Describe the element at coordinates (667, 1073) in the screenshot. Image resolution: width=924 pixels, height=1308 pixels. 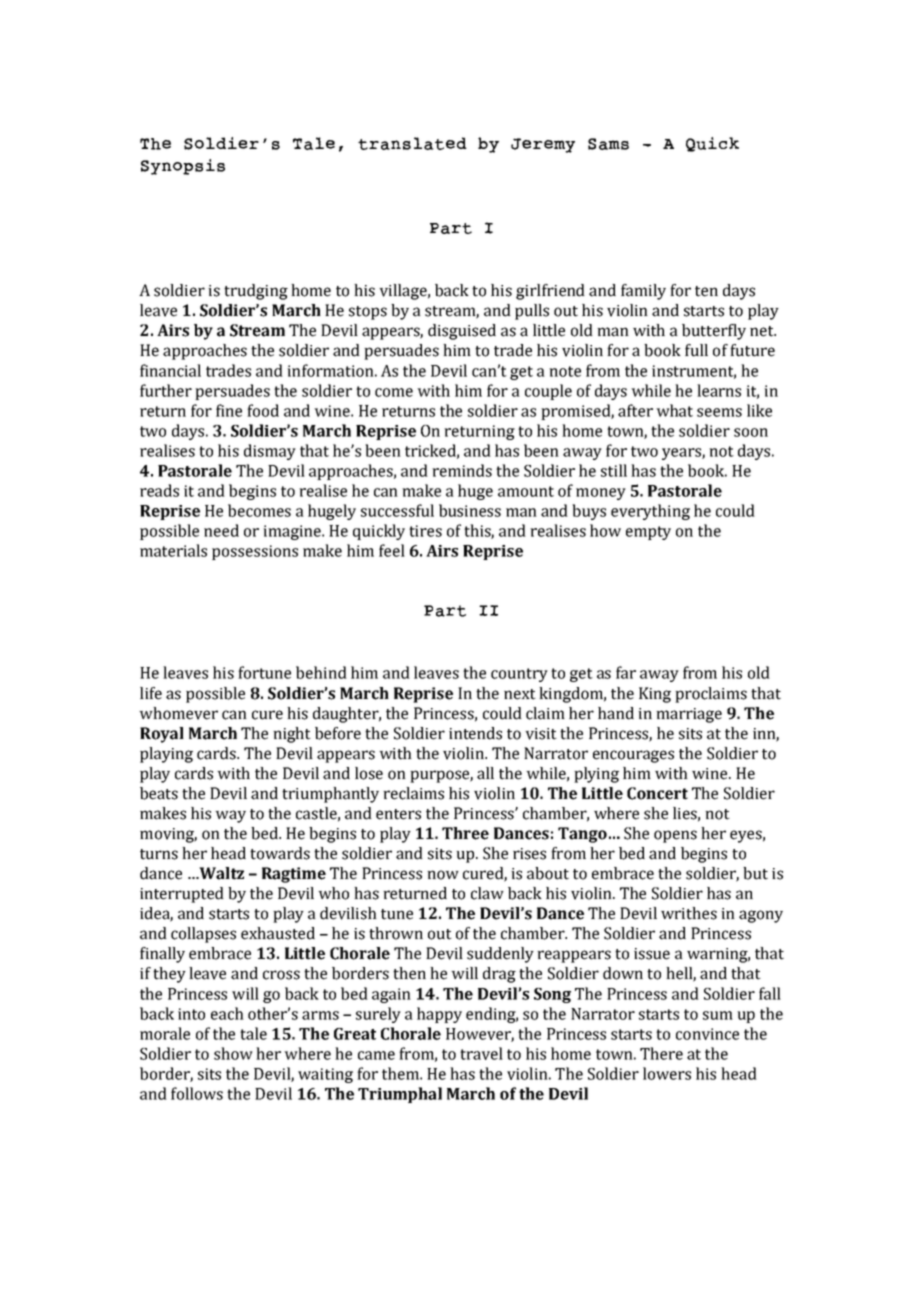
I see `lowers` at that location.
